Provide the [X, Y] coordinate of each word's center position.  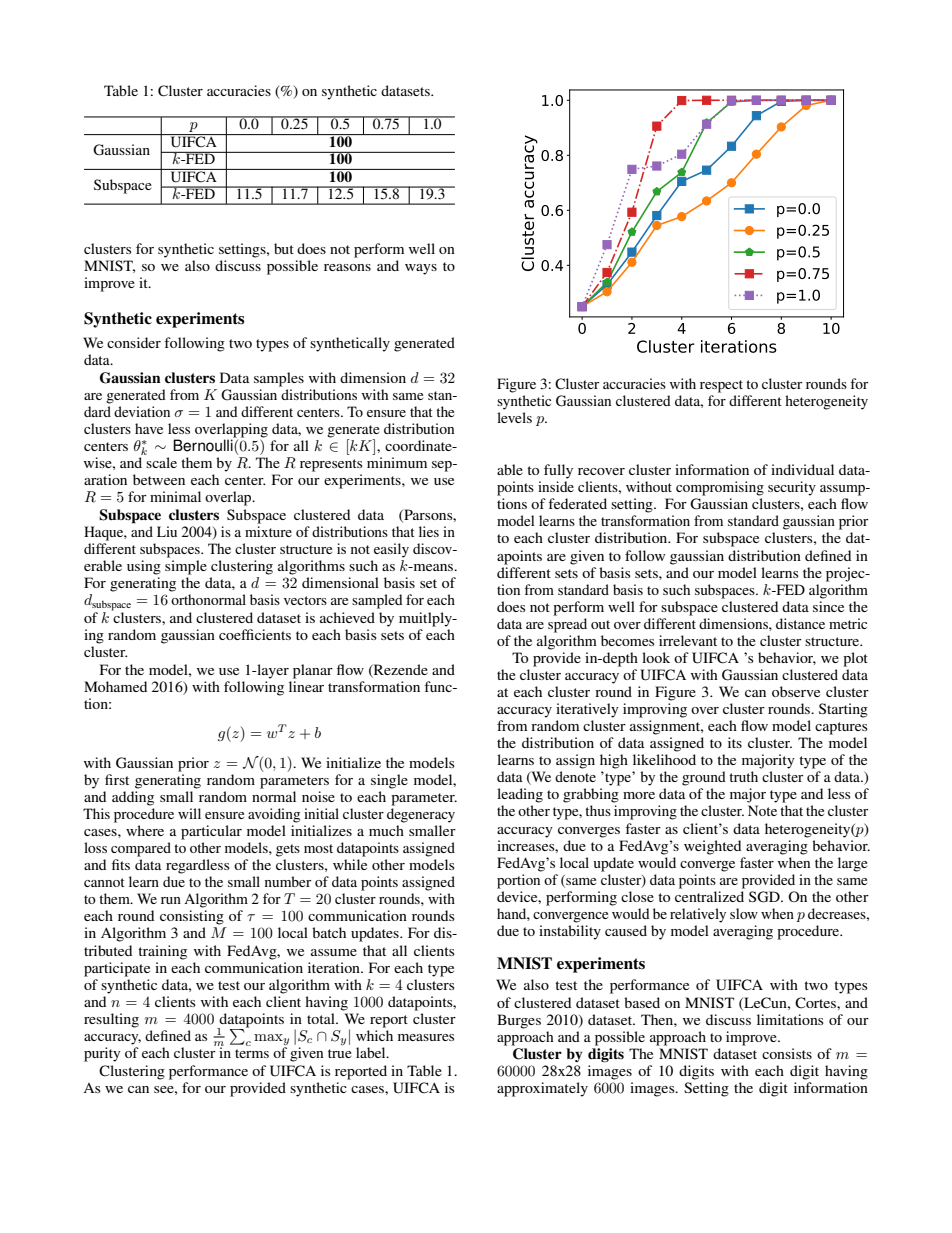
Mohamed [115, 686]
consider [134, 342]
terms [252, 1053]
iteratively [587, 710]
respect [721, 386]
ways [421, 269]
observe [796, 691]
